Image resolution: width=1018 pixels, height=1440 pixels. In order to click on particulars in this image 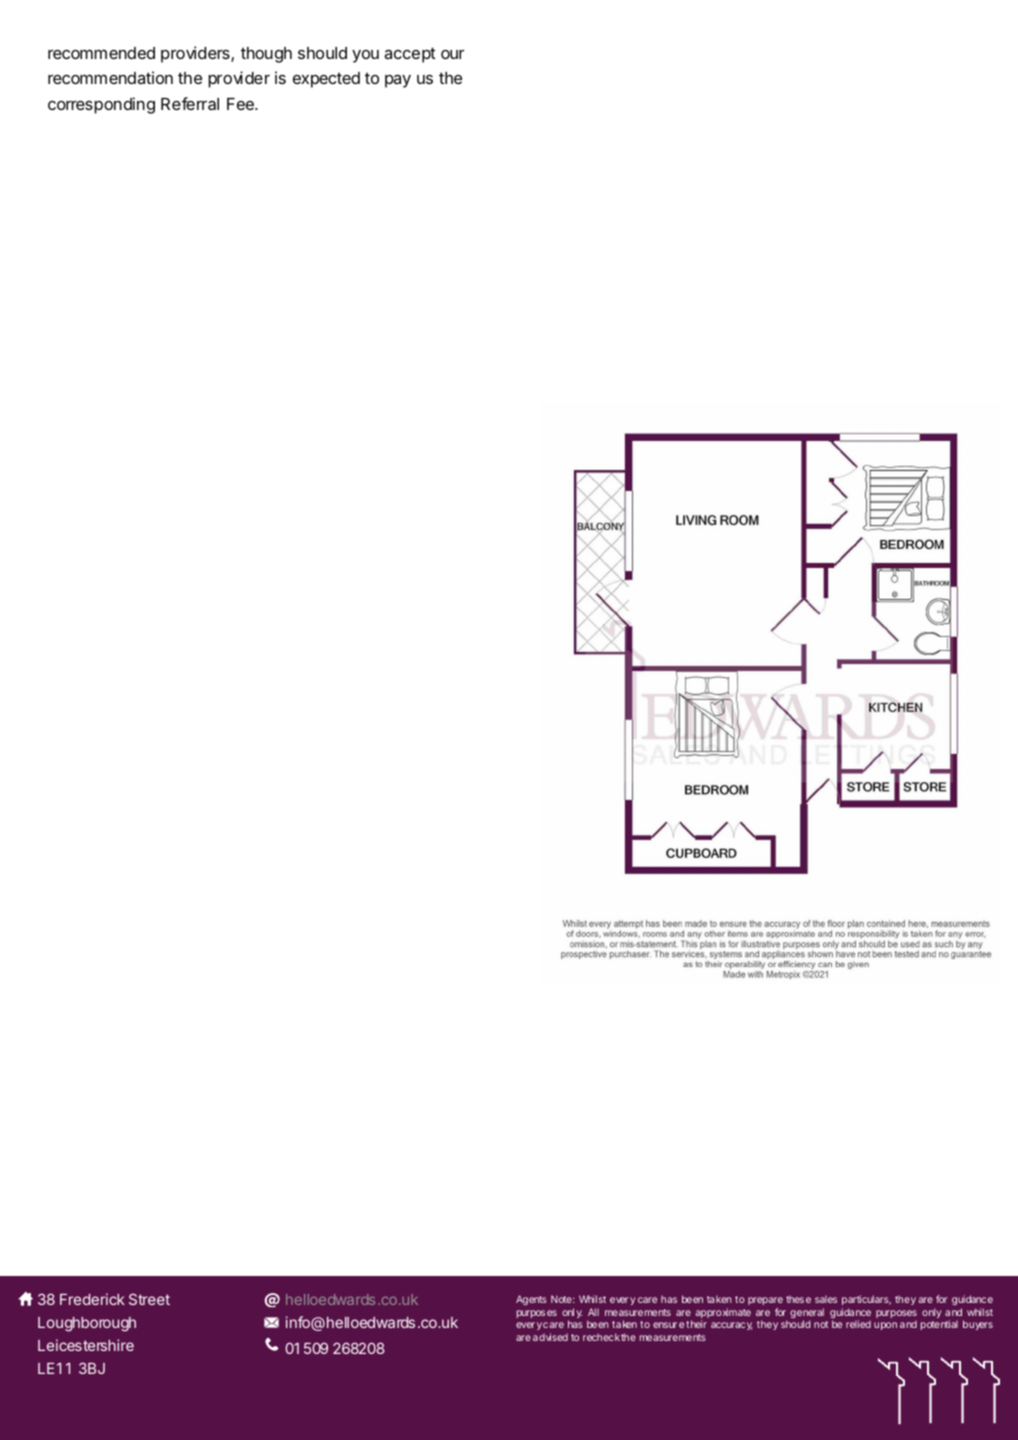, I will do `click(866, 1302)`.
